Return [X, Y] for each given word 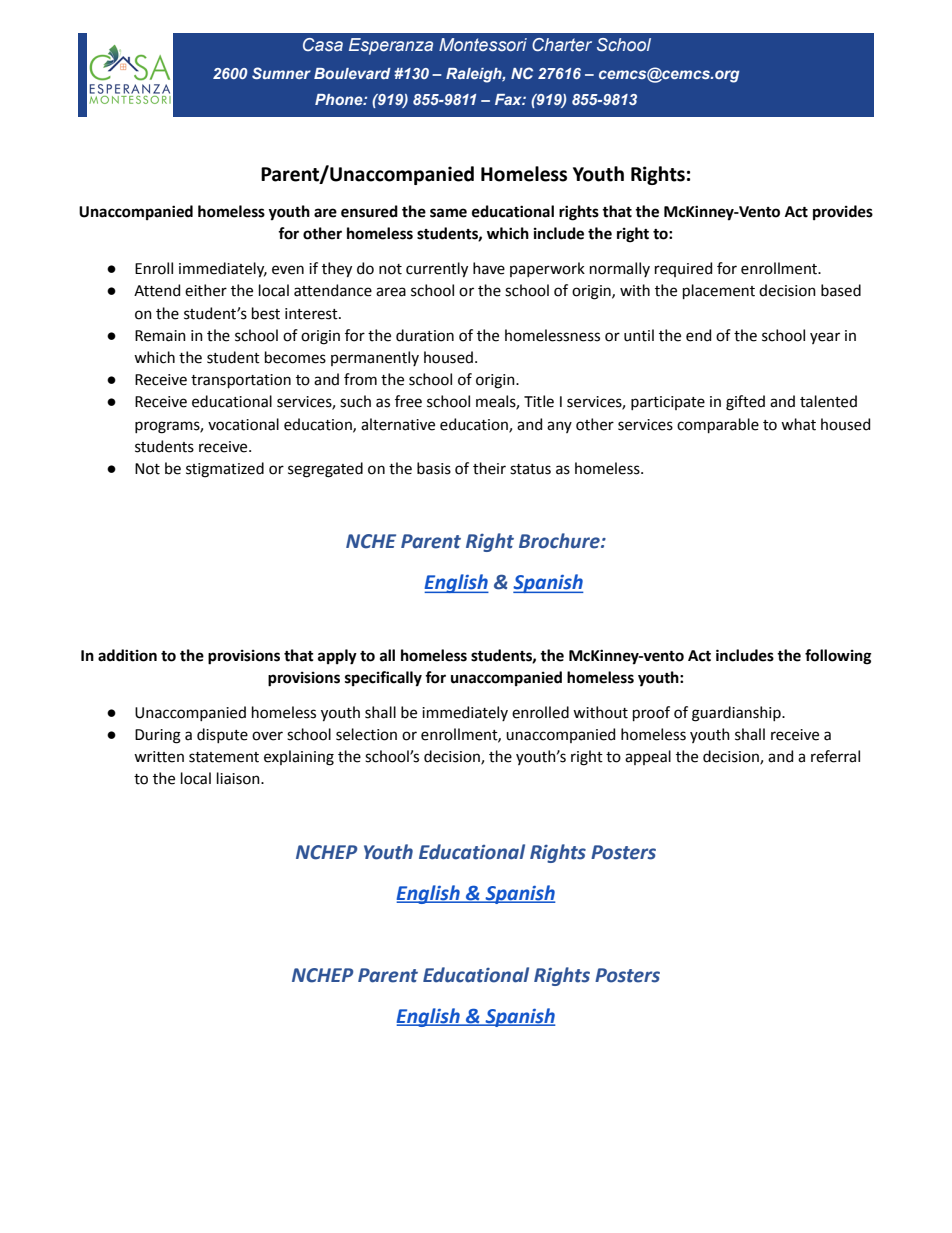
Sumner [281, 73]
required [683, 269]
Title [539, 401]
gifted [745, 403]
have [489, 268]
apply [337, 657]
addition [127, 655]
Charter [562, 44]
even [288, 270]
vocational [243, 424]
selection [366, 734]
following [838, 657]
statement [224, 757]
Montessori [483, 44]
